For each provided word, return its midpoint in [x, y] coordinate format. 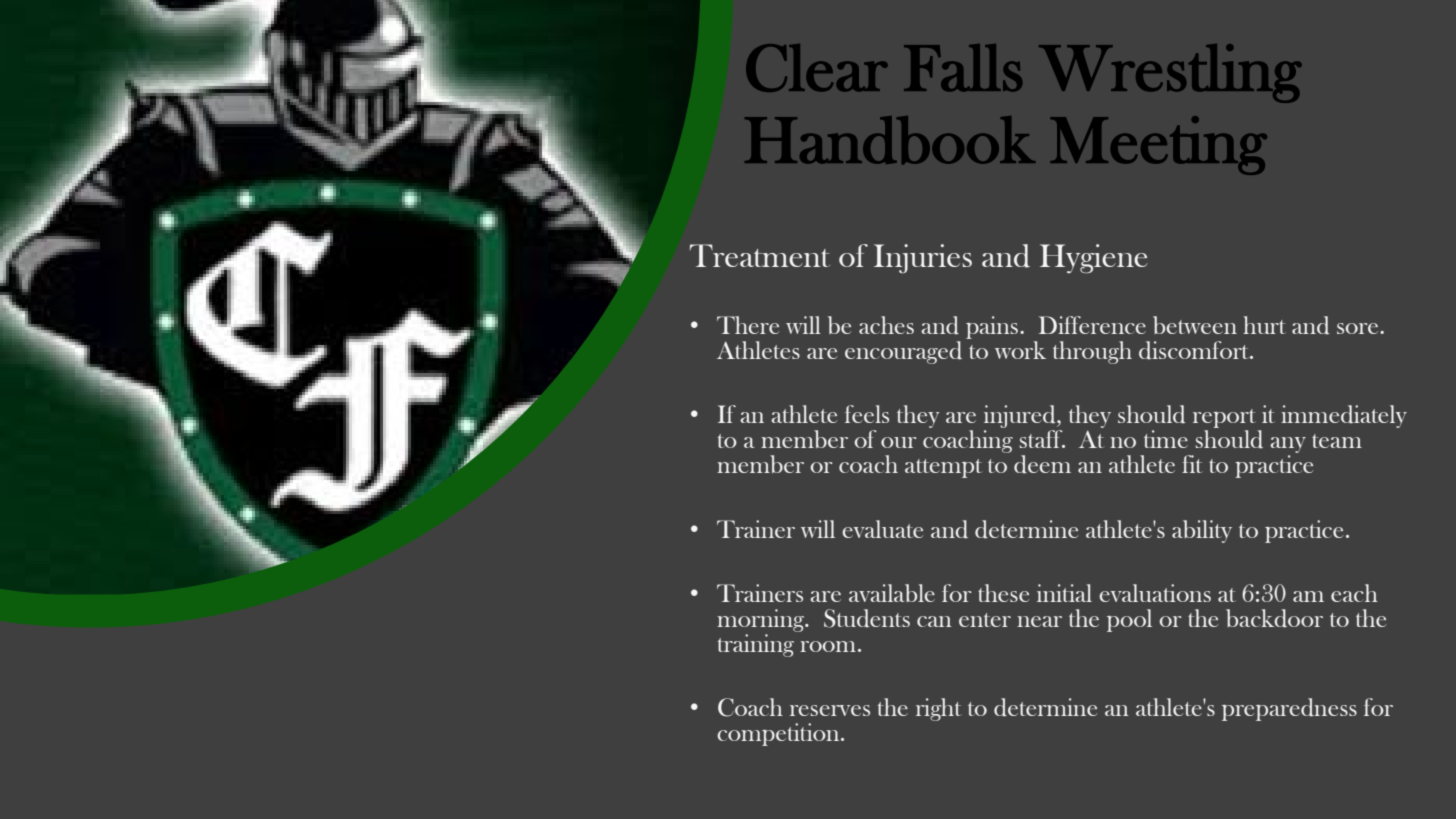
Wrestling [1170, 73]
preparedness [1289, 709]
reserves [830, 710]
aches [886, 325]
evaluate [882, 529]
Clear [817, 68]
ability [1202, 531]
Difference [1092, 325]
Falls [963, 68]
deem [1042, 464]
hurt [1264, 325]
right [939, 709]
